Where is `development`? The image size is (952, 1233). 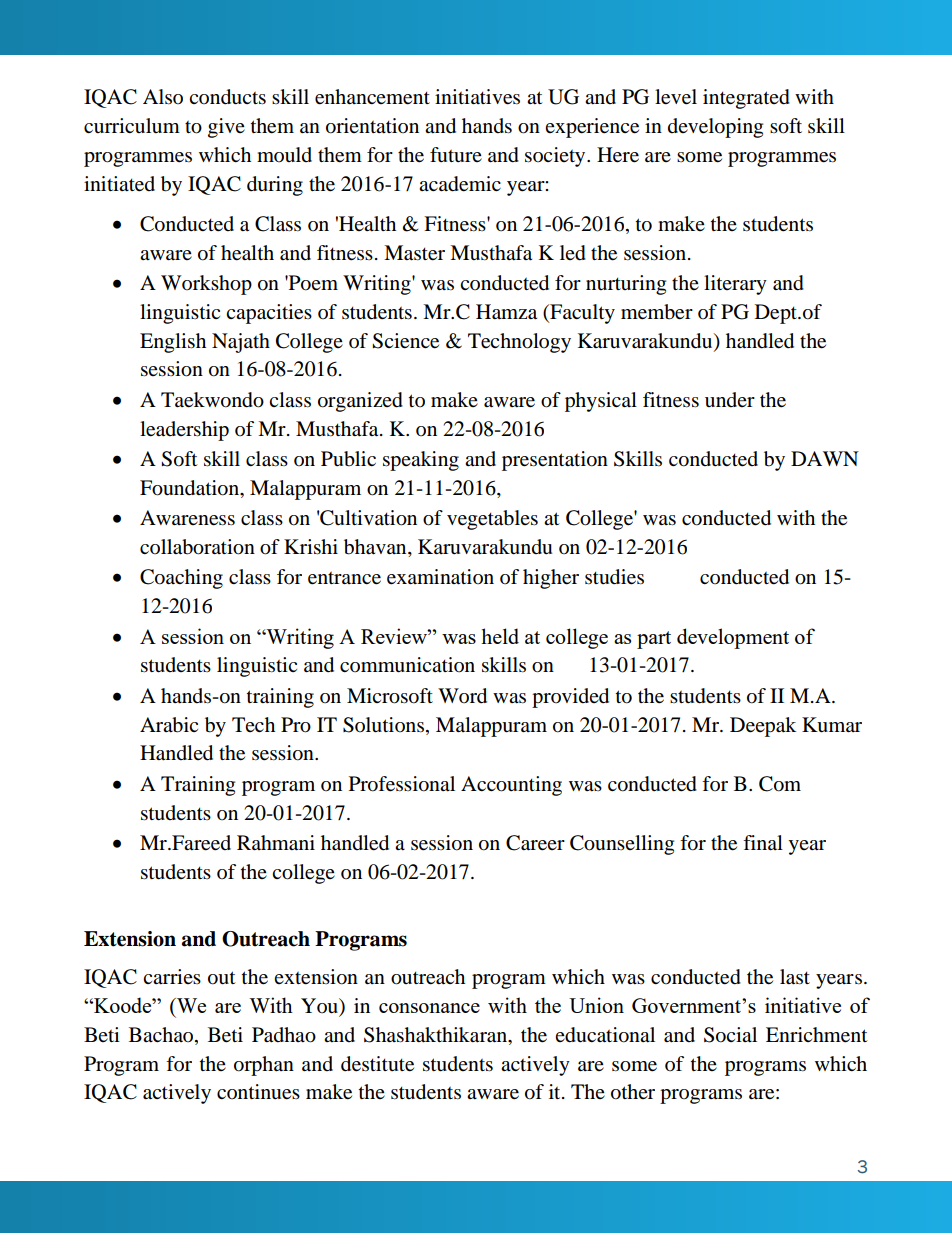 development is located at coordinates (733, 638).
